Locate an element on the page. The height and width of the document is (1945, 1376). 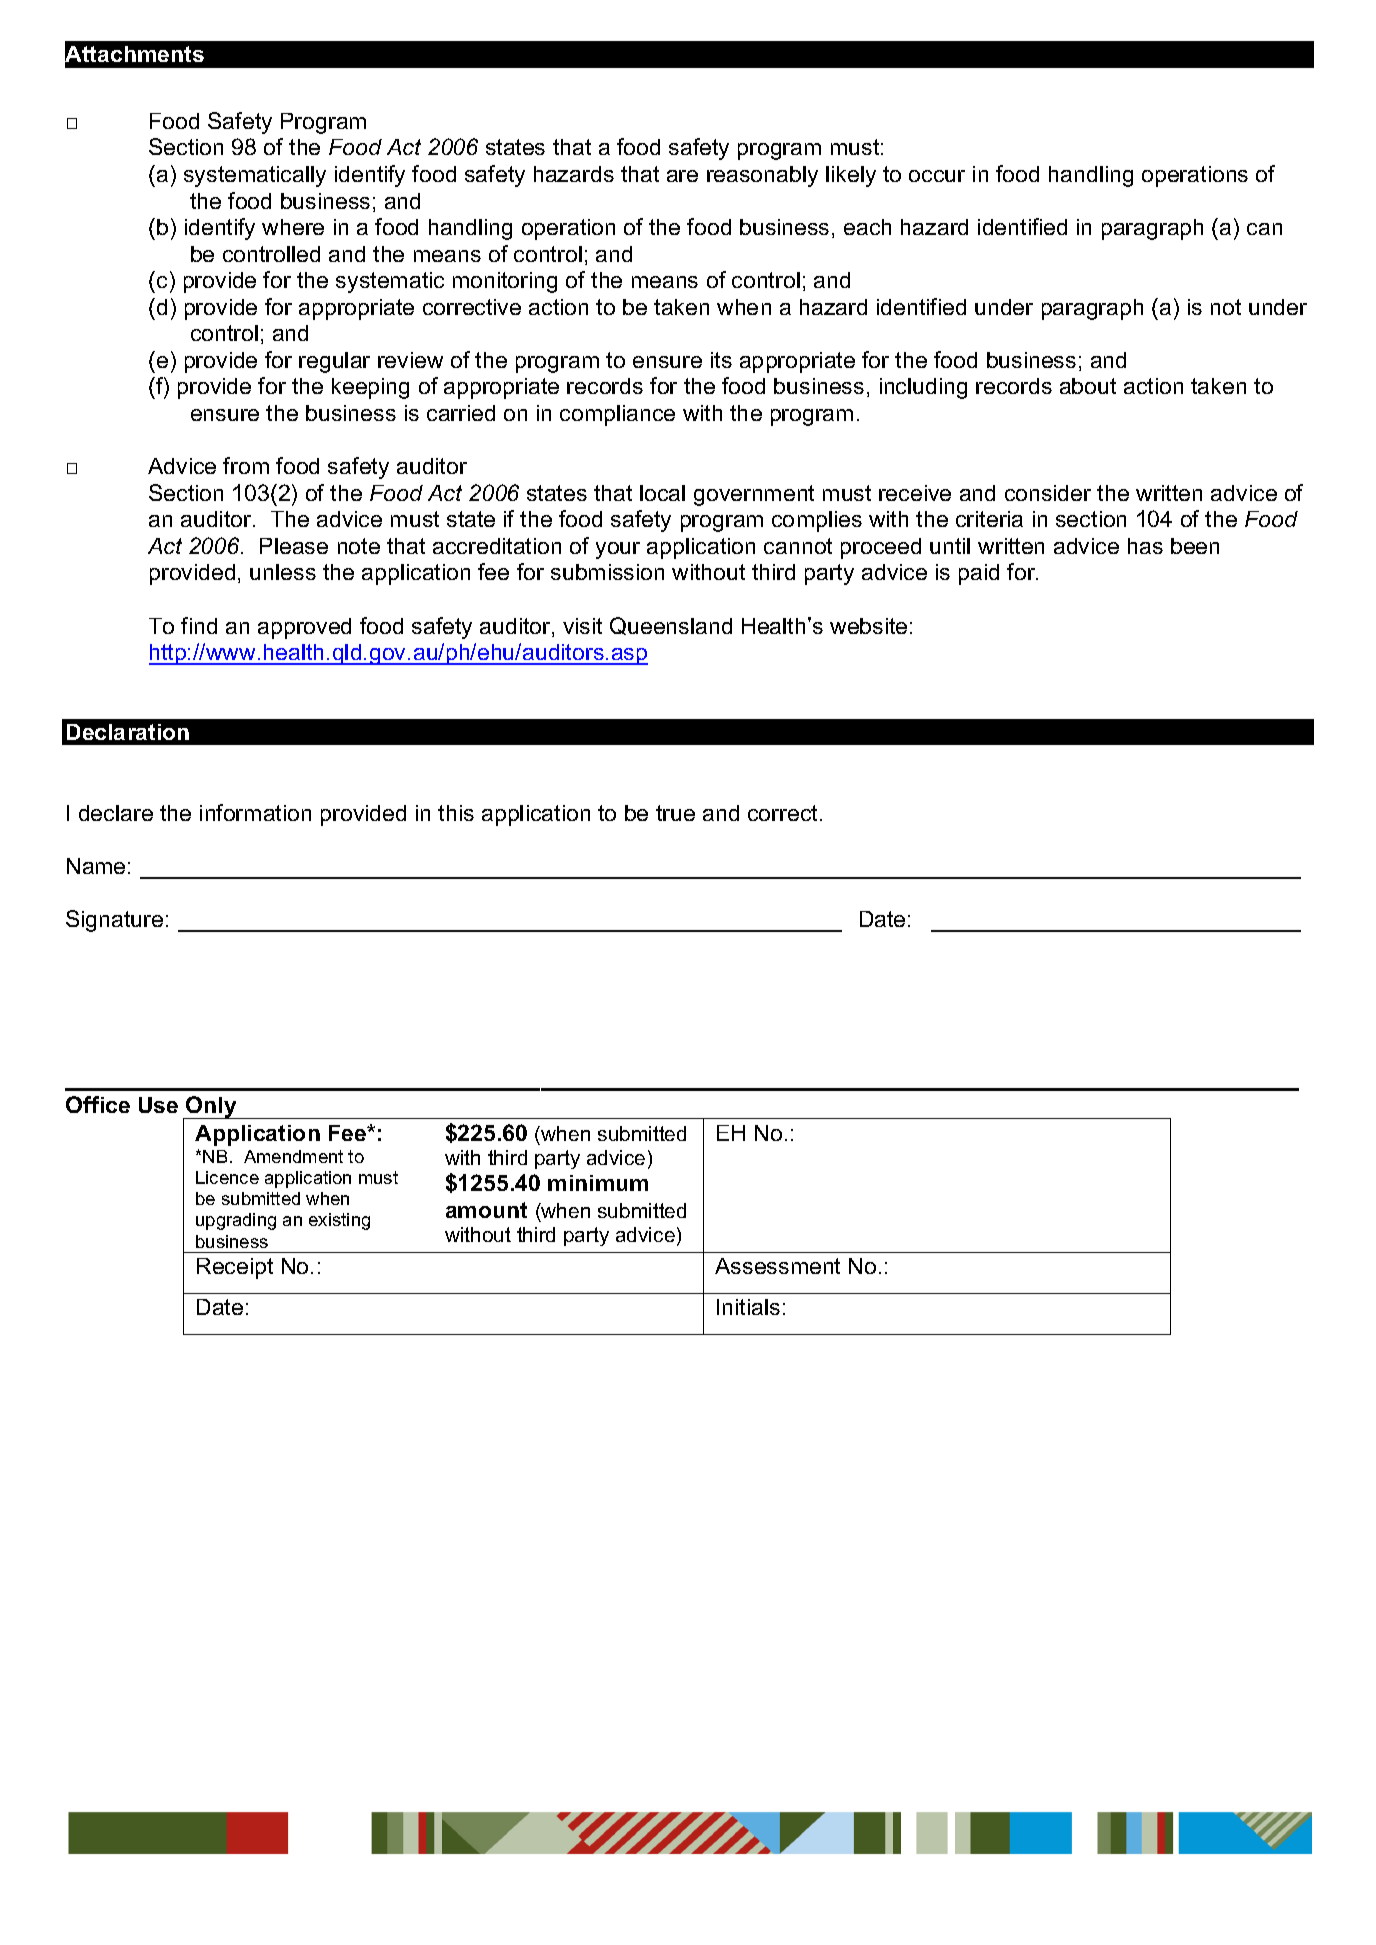
occur is located at coordinates (937, 176).
